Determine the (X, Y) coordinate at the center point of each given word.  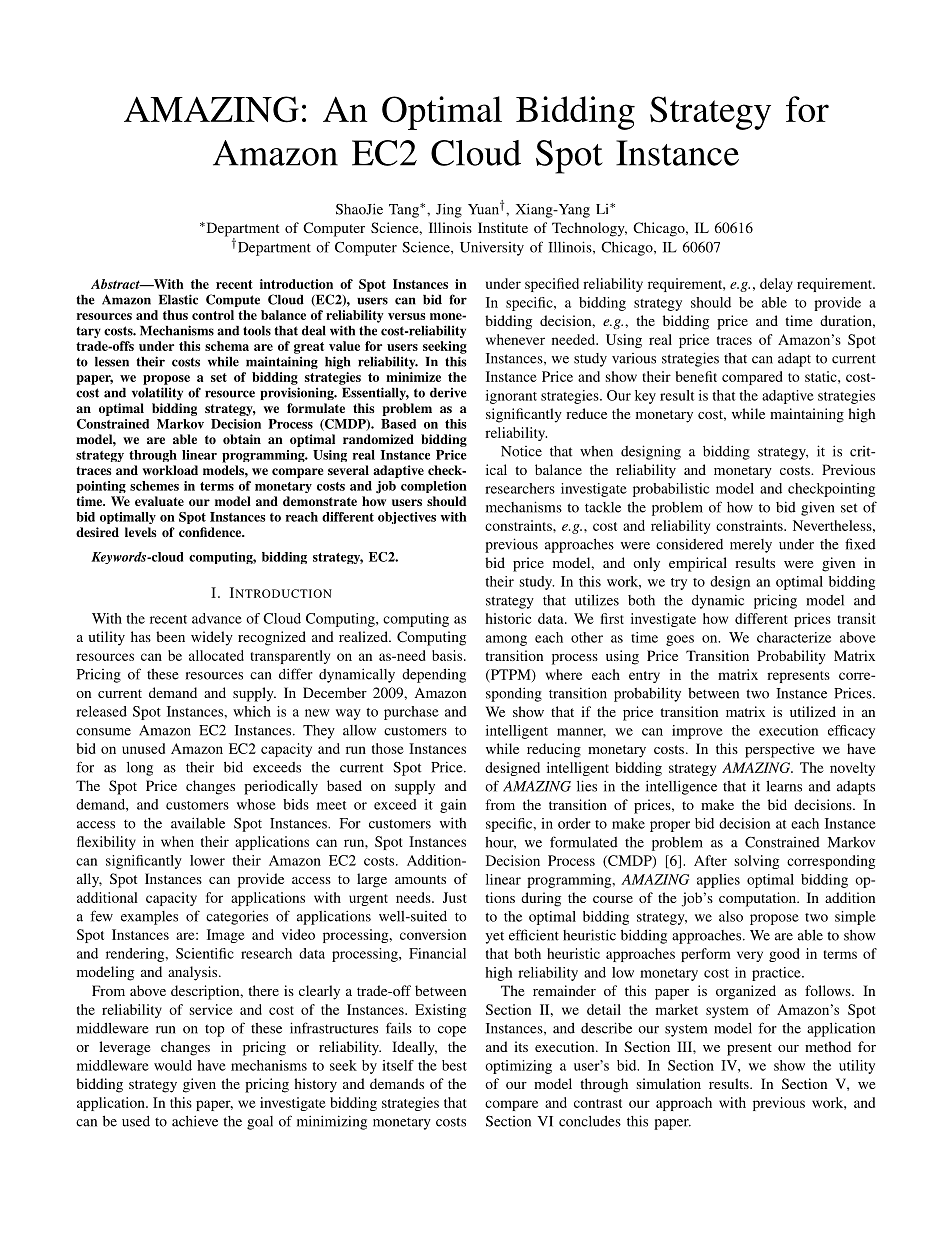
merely (751, 546)
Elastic (178, 299)
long (140, 769)
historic (508, 618)
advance (217, 618)
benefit (696, 376)
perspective (779, 750)
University (492, 248)
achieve (195, 1121)
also (731, 916)
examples (149, 918)
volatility (157, 393)
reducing (554, 750)
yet (494, 937)
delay (776, 285)
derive (448, 392)
